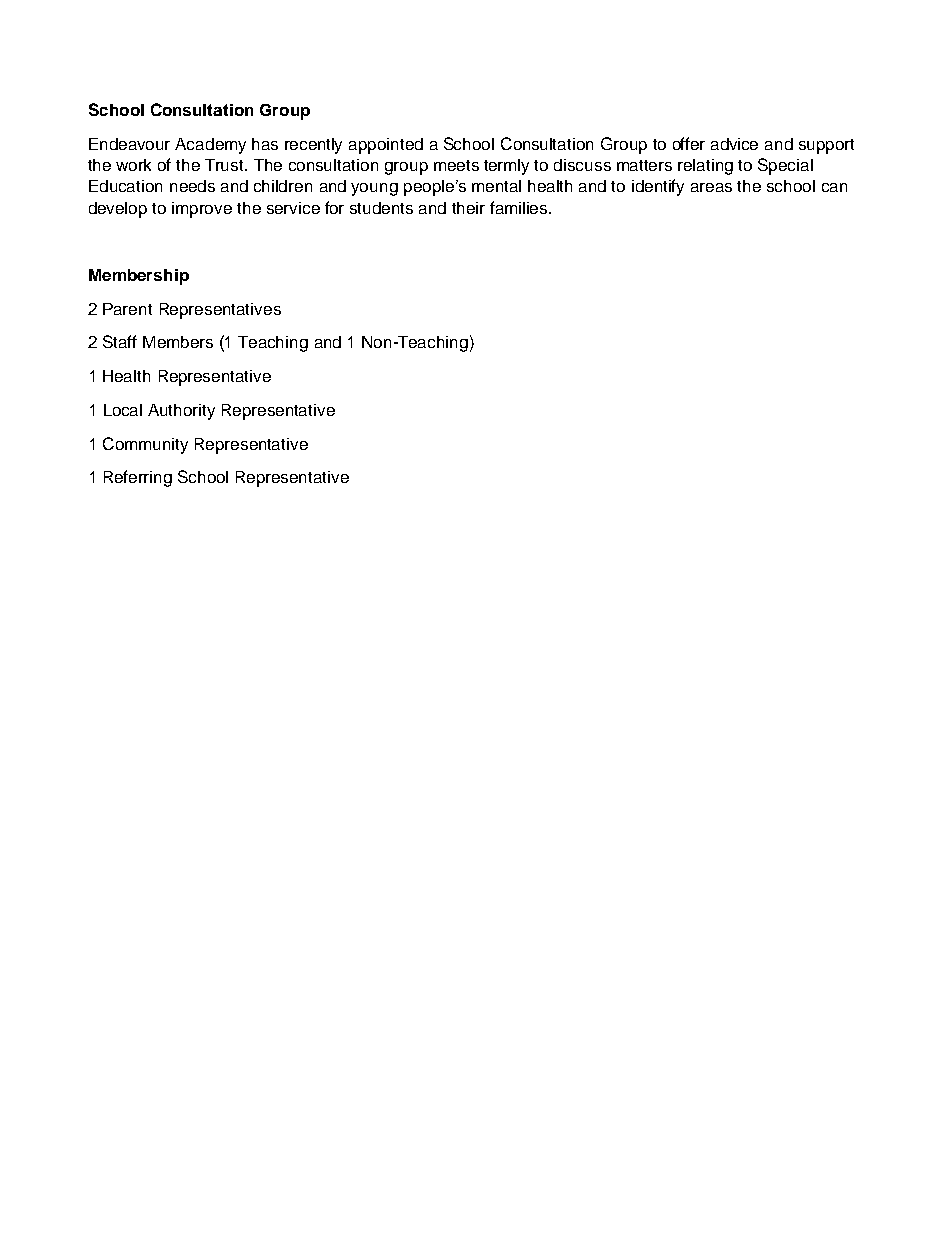 The width and height of the page is (952, 1233). I want to click on Local, so click(123, 410).
